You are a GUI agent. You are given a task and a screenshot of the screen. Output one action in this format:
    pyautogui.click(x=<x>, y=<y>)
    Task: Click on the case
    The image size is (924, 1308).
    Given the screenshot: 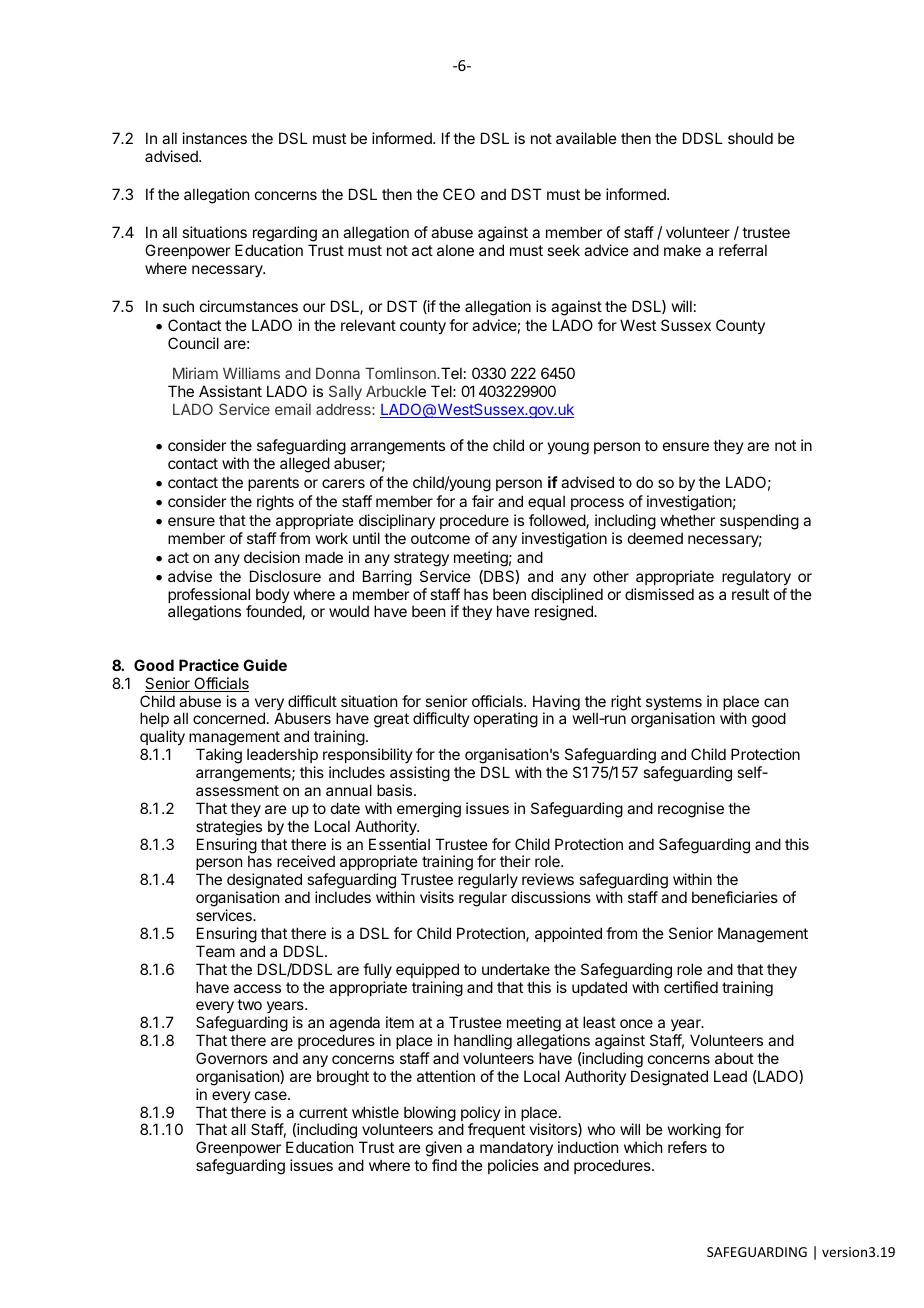 What is the action you would take?
    pyautogui.click(x=272, y=1095)
